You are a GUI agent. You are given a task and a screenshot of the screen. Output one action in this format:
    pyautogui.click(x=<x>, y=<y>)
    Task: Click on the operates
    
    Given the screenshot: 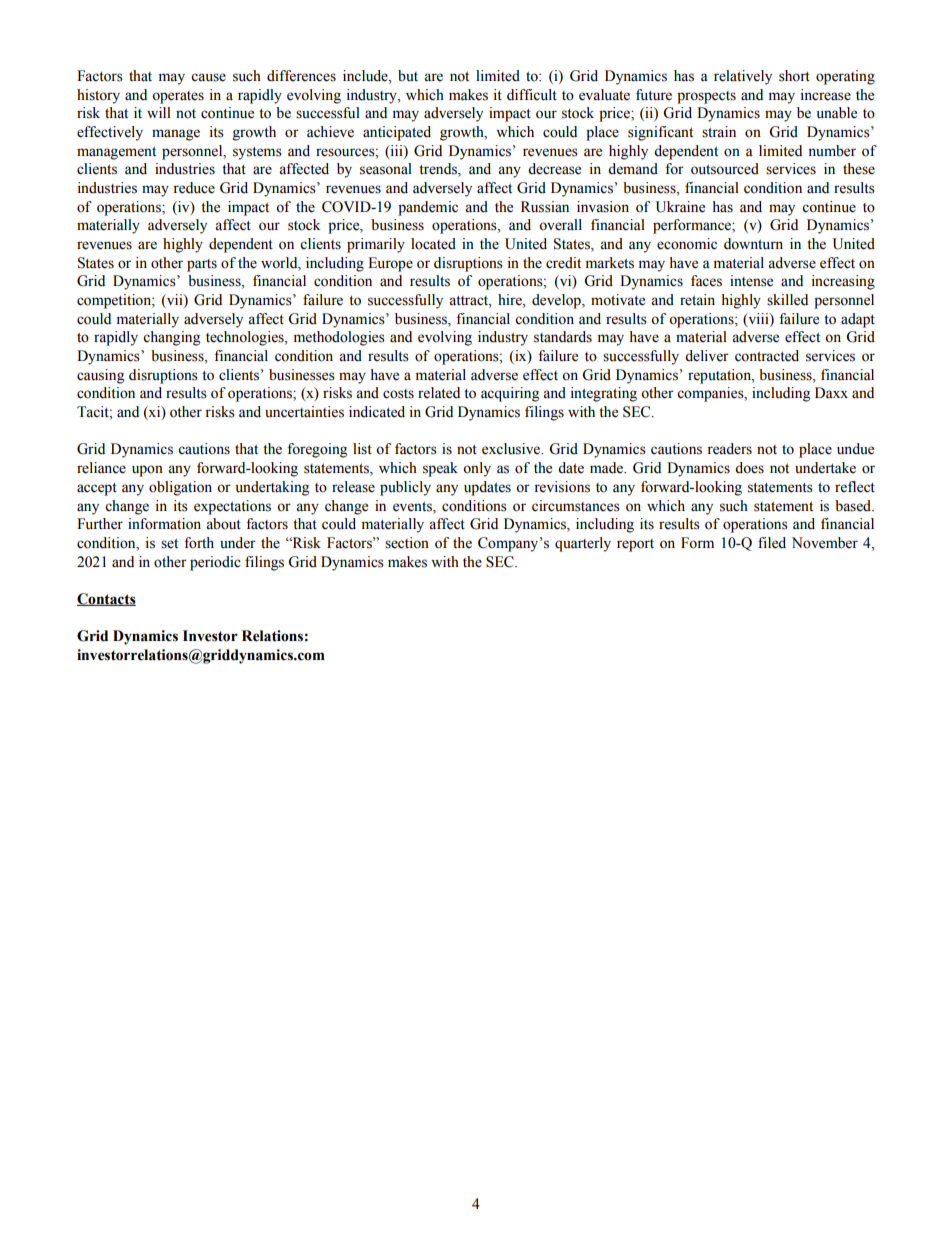 What is the action you would take?
    pyautogui.click(x=178, y=97)
